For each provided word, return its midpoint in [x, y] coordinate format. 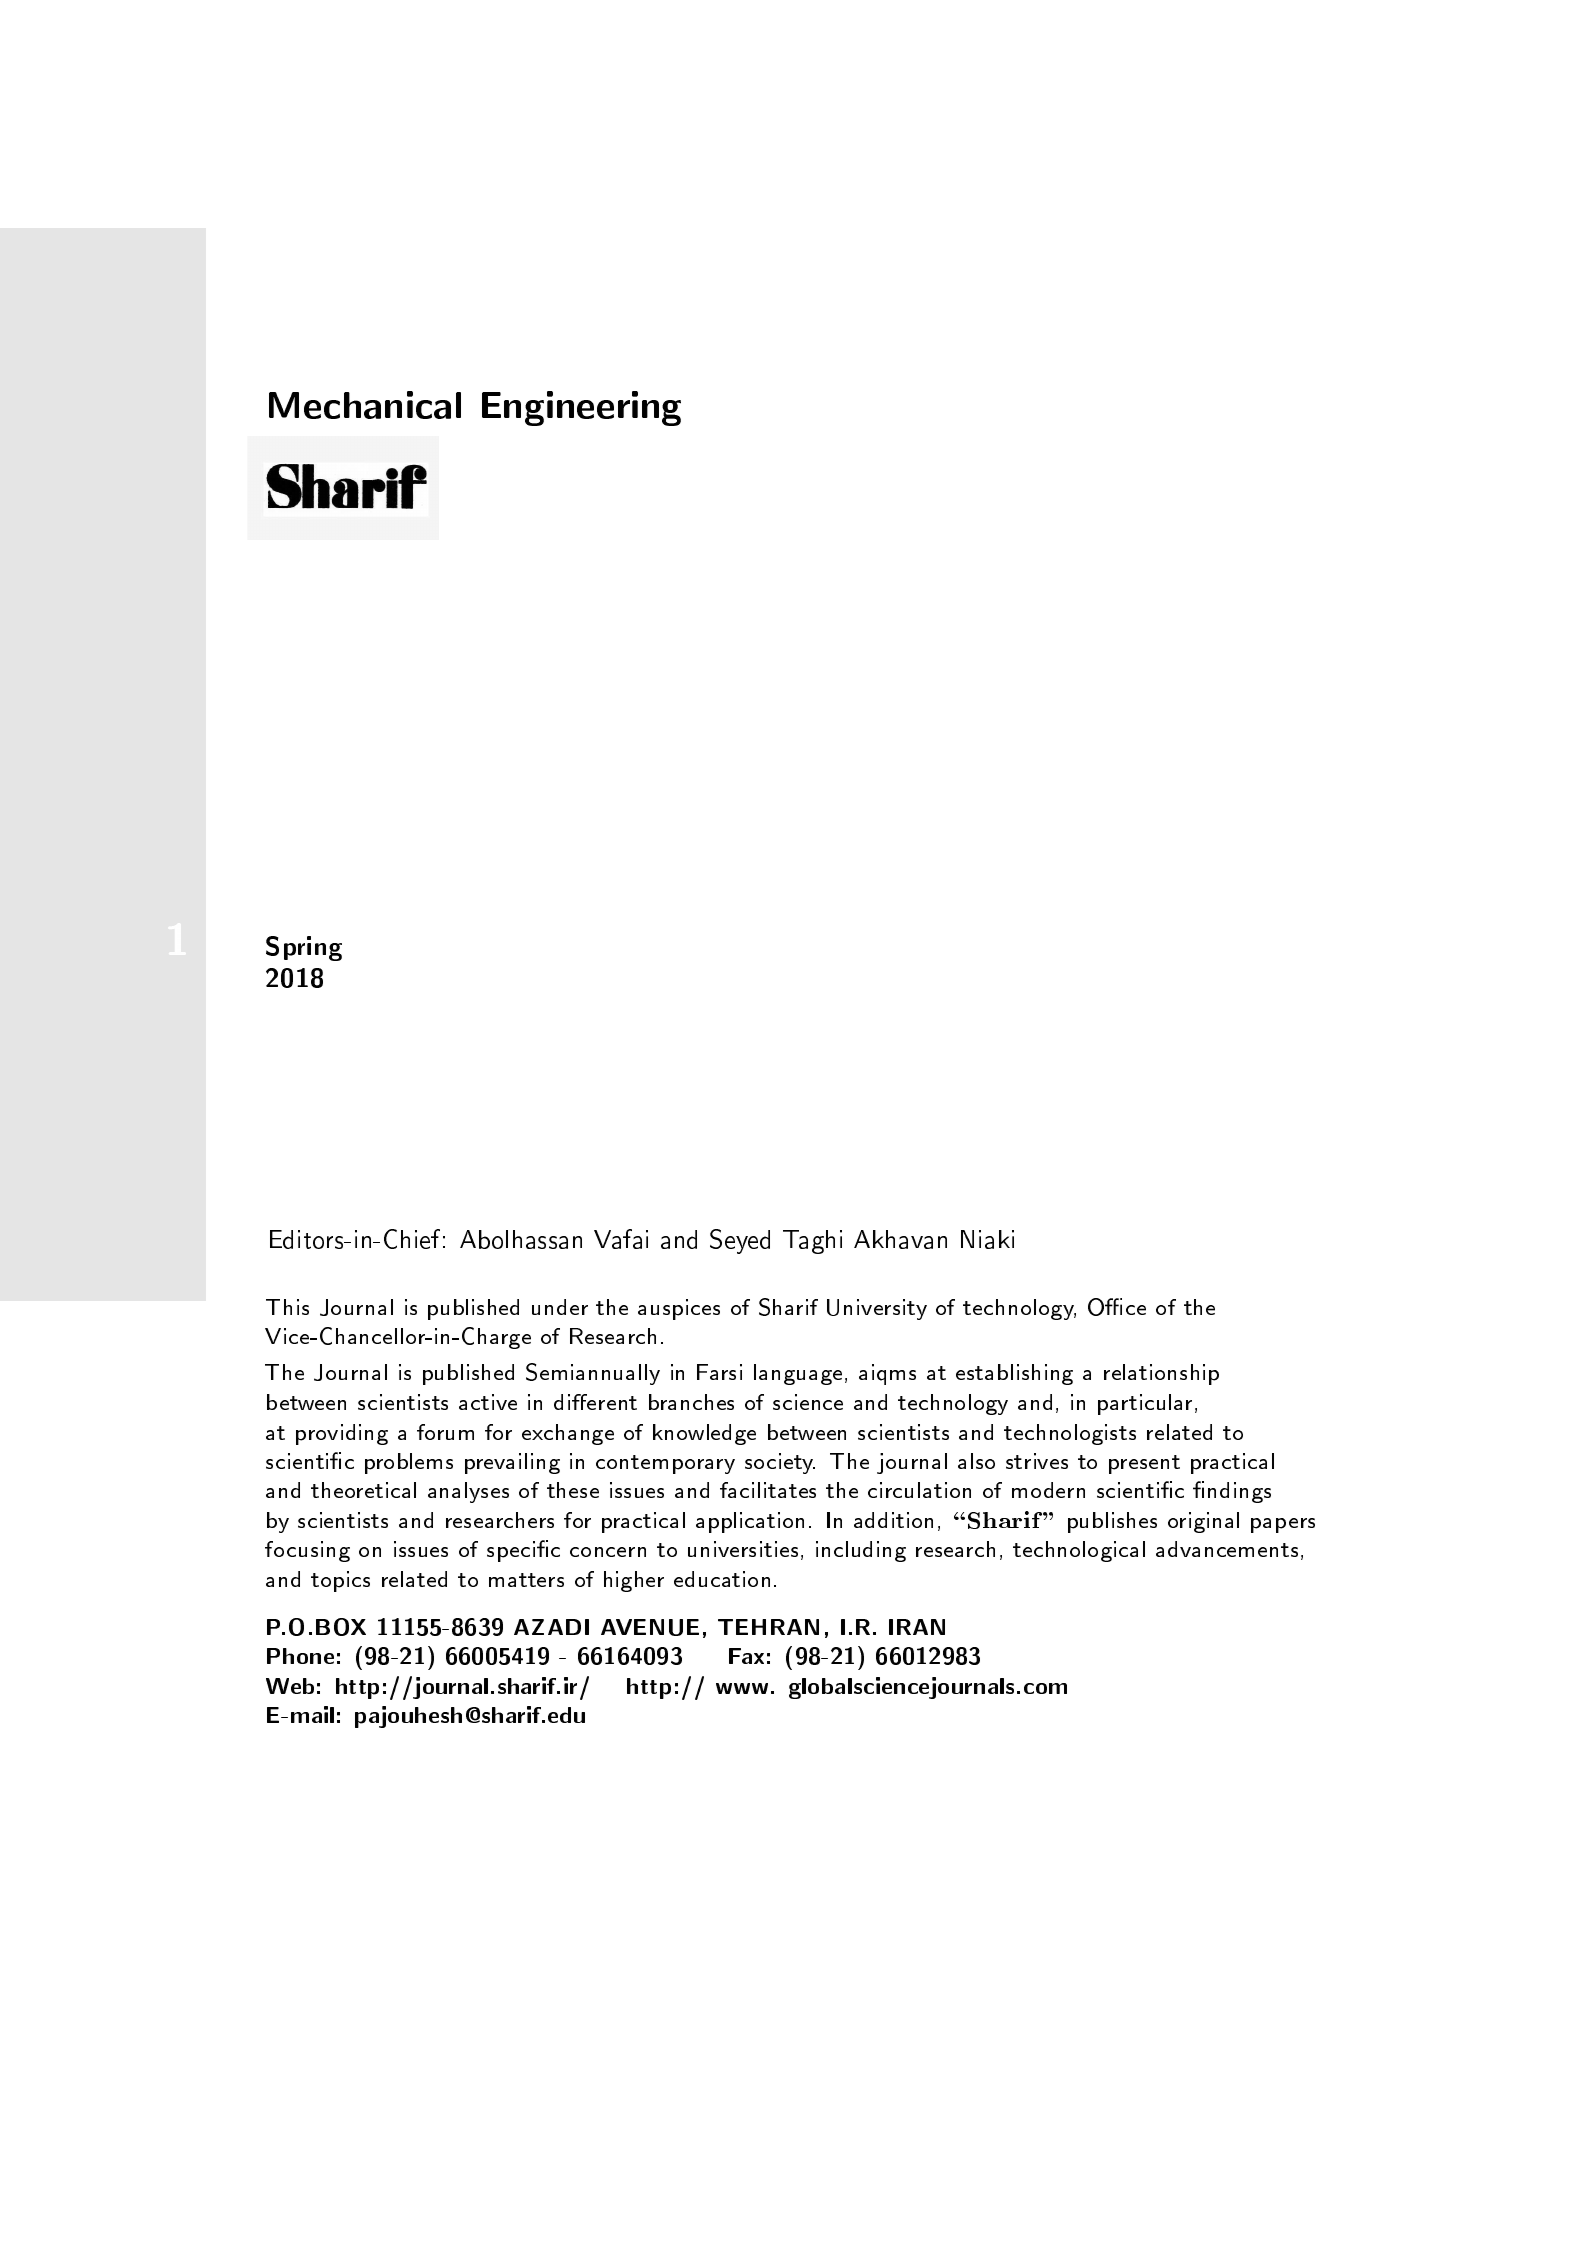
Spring [304, 948]
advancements [1227, 1549]
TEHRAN [768, 1627]
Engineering [581, 408]
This [287, 1307]
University [877, 1309]
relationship [1161, 1374]
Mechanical [365, 405]
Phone [300, 1656]
